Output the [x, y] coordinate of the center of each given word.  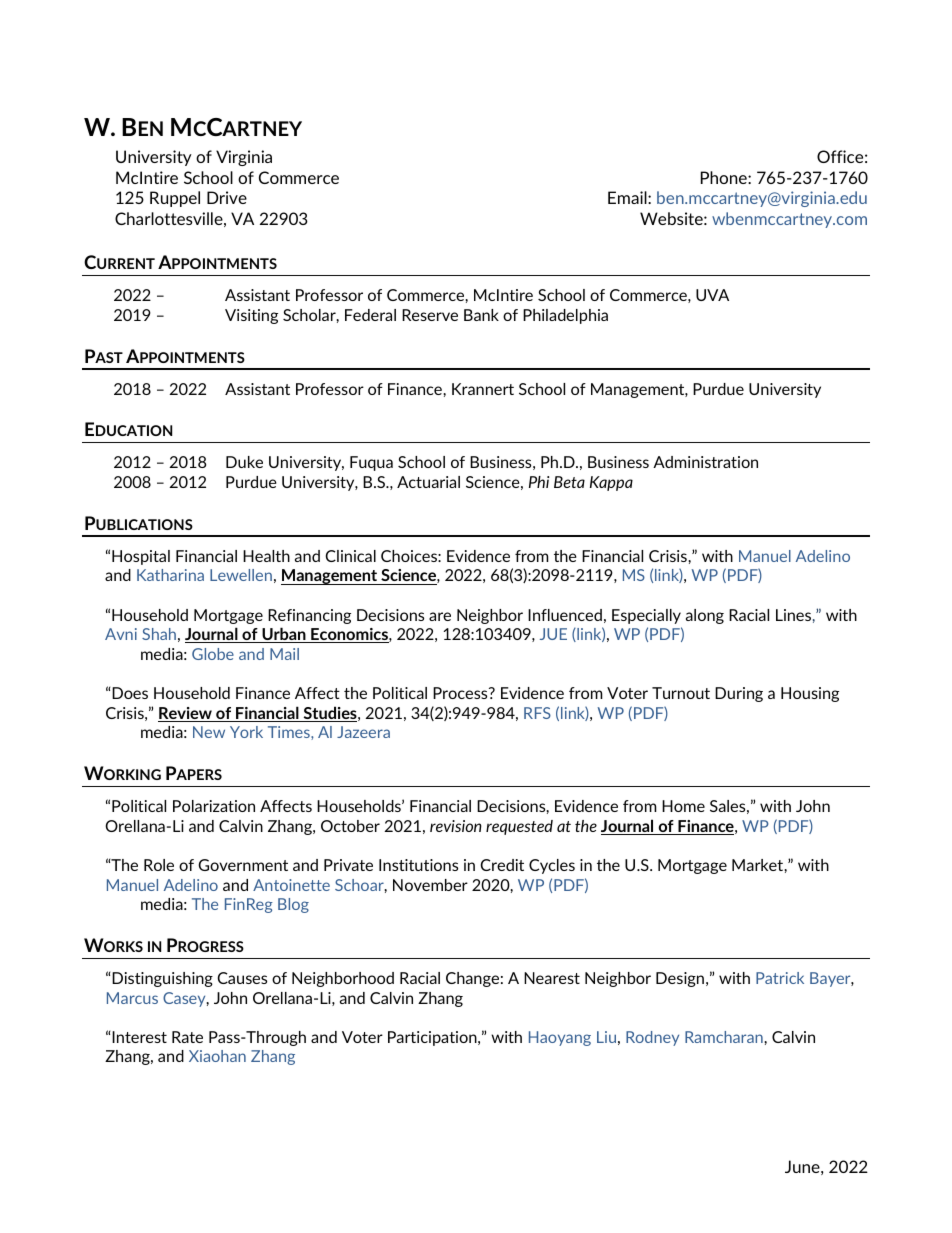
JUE [553, 634]
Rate [187, 1037]
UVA [712, 295]
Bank [481, 315]
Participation [433, 1038]
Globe [213, 654]
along [705, 616]
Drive [227, 197]
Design [680, 979]
